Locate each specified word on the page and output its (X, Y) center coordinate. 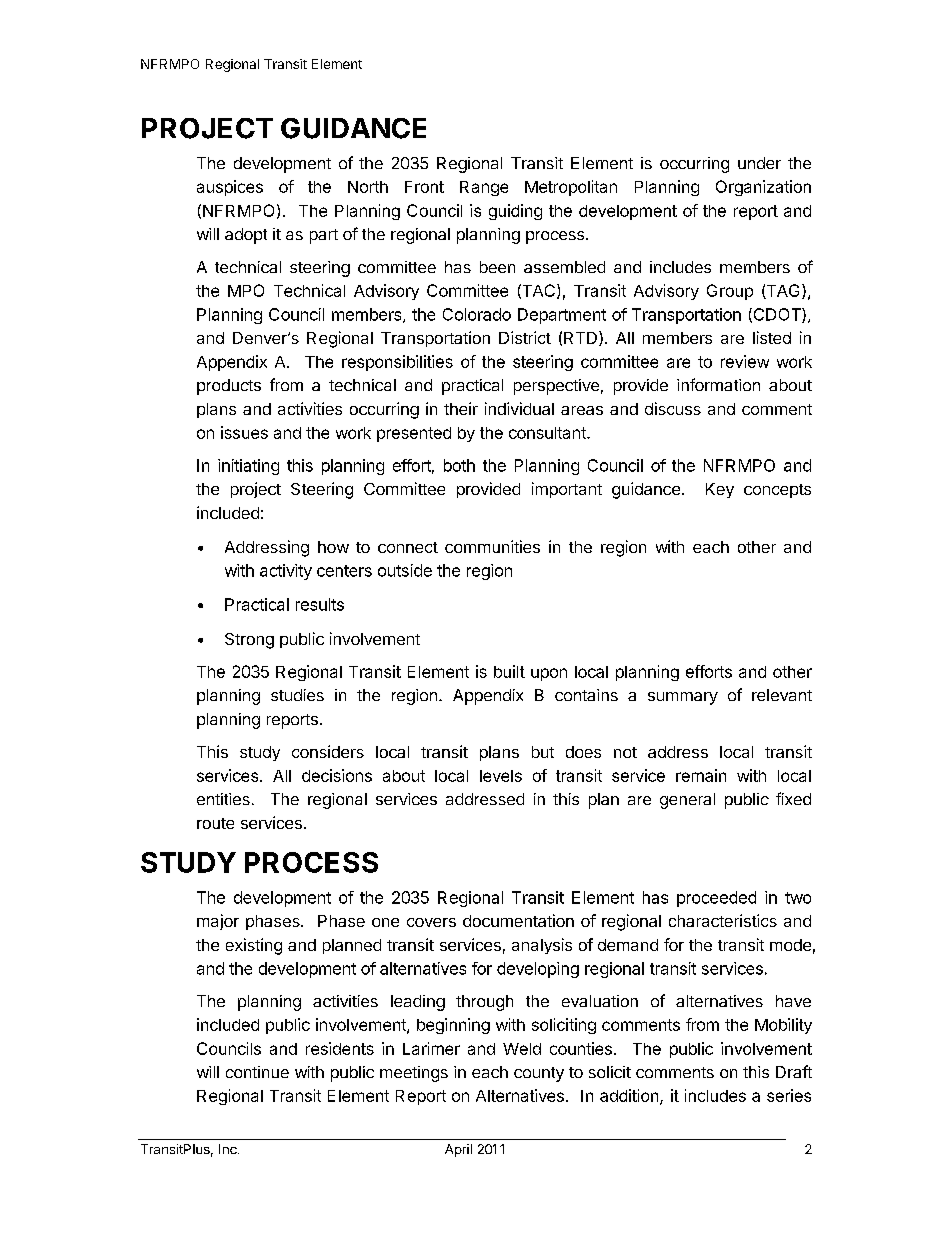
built (509, 671)
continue (257, 1072)
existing (254, 946)
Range (484, 188)
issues (244, 432)
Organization (763, 188)
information (718, 384)
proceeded (716, 899)
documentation (518, 920)
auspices (230, 188)
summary (683, 698)
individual (519, 408)
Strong (249, 641)
